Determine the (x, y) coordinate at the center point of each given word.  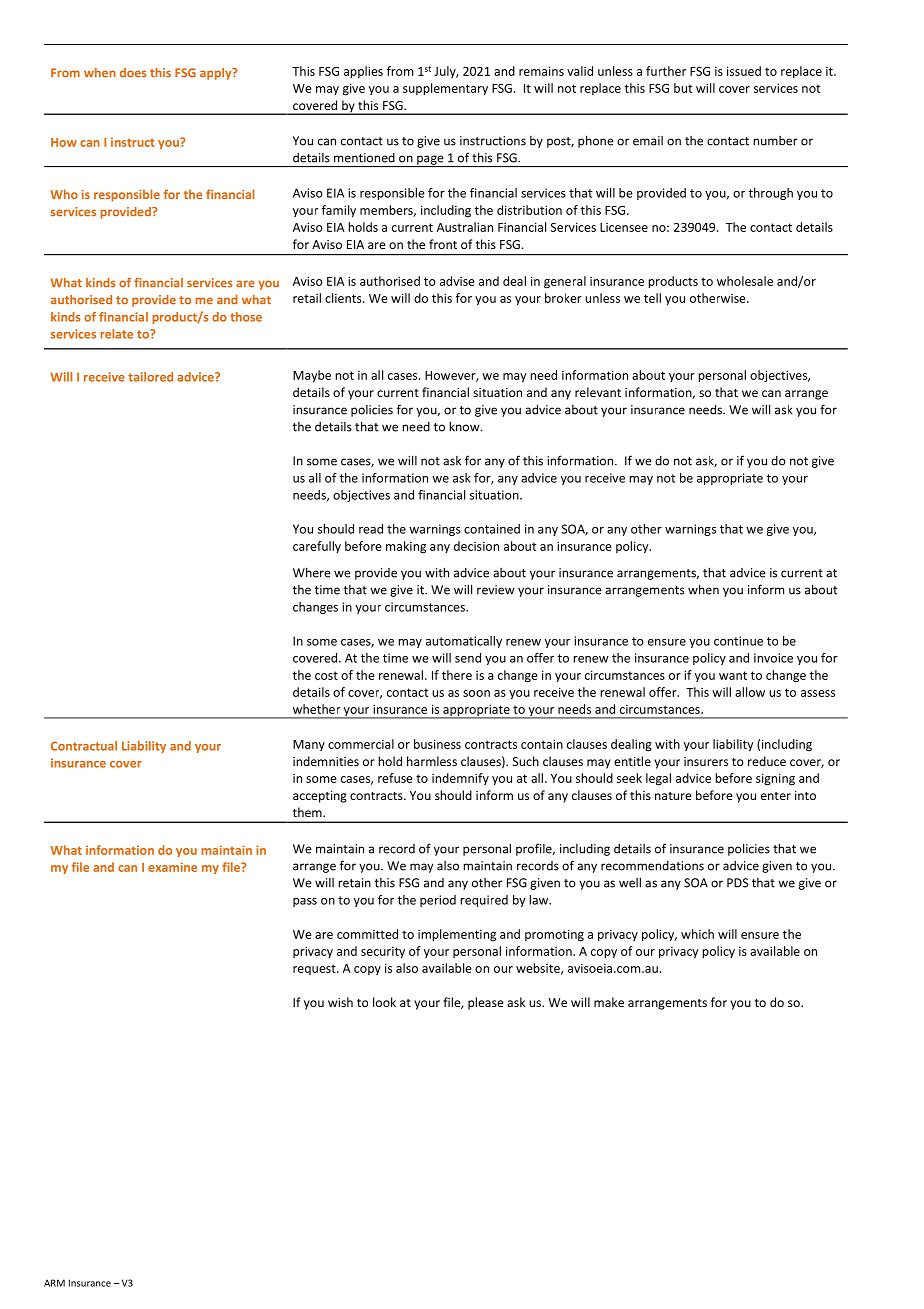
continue (738, 641)
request (315, 969)
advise (457, 281)
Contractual (84, 746)
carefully (317, 547)
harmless (432, 761)
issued (744, 71)
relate (116, 334)
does (133, 73)
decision (476, 546)
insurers (706, 761)
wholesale (745, 281)
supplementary (445, 89)
